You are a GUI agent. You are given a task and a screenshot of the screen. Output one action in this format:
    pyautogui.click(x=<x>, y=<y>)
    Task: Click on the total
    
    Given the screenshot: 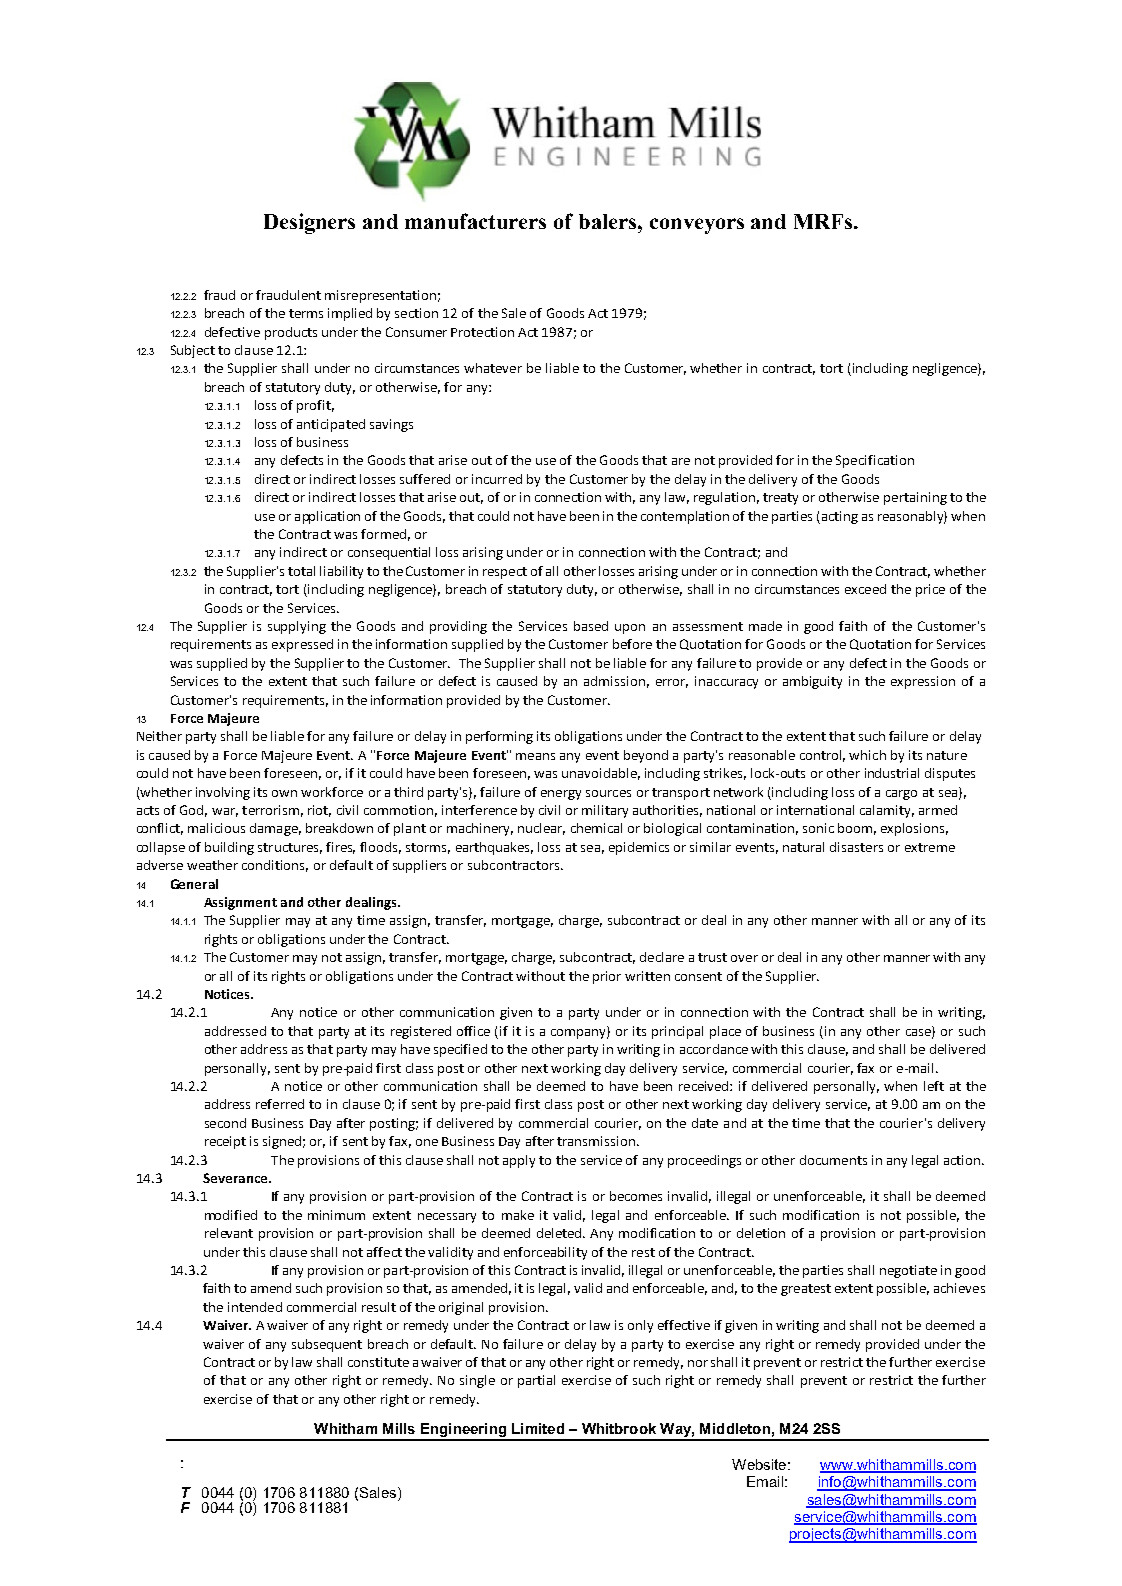 What is the action you would take?
    pyautogui.click(x=301, y=571)
